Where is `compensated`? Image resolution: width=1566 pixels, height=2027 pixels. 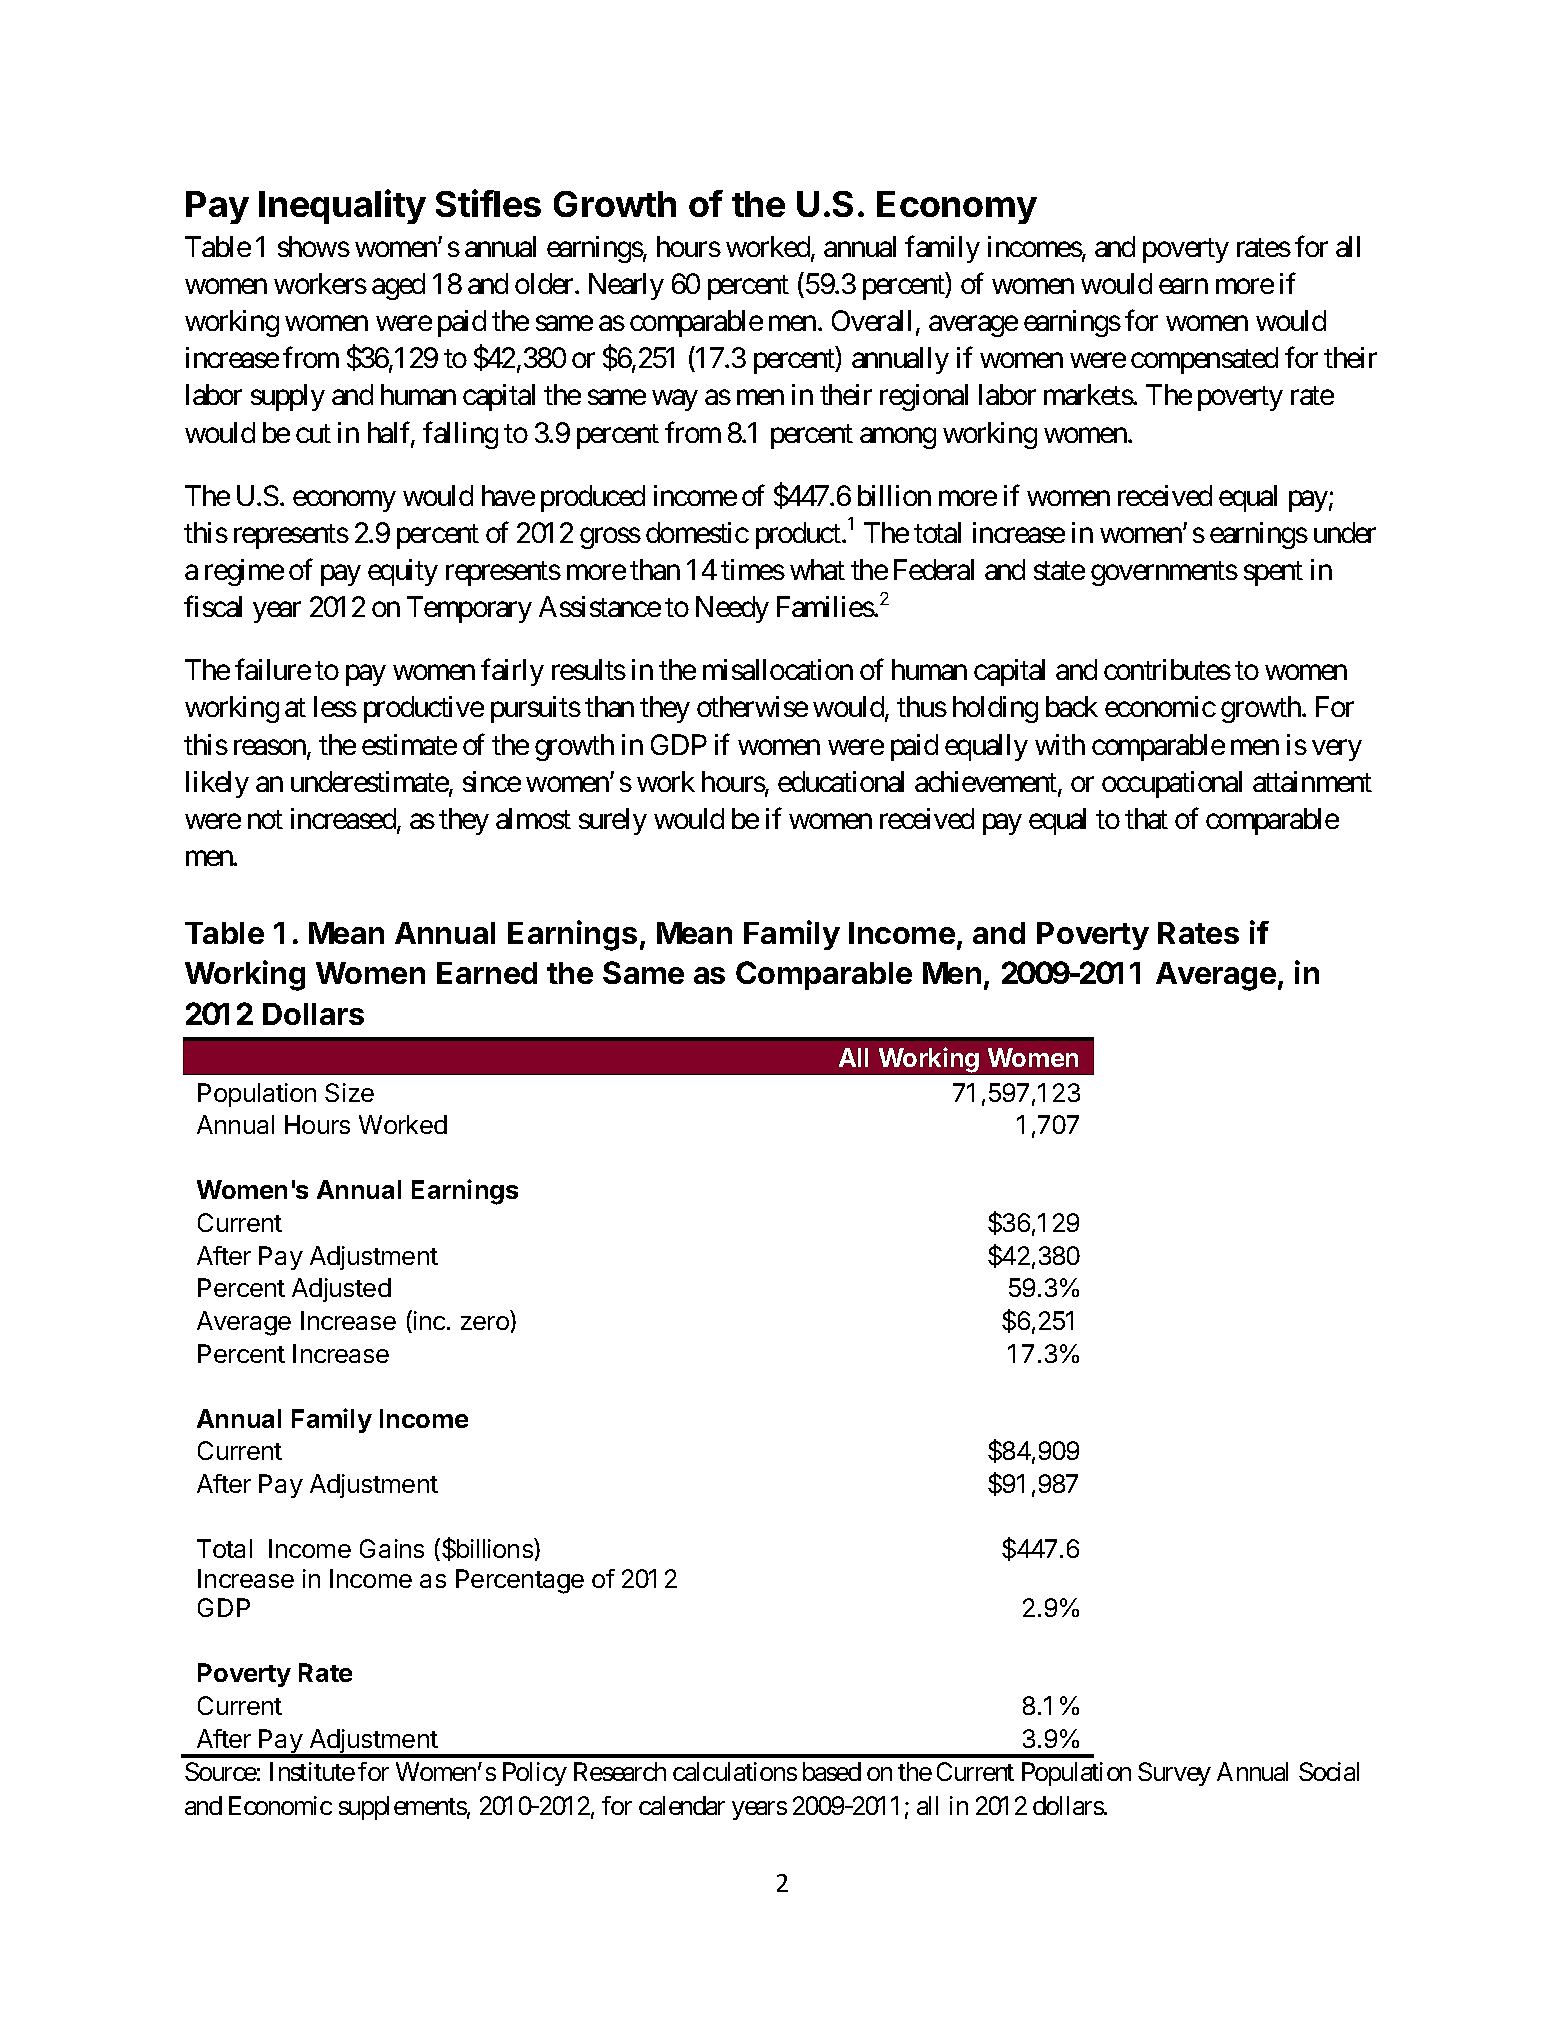 compensated is located at coordinates (1204, 360).
